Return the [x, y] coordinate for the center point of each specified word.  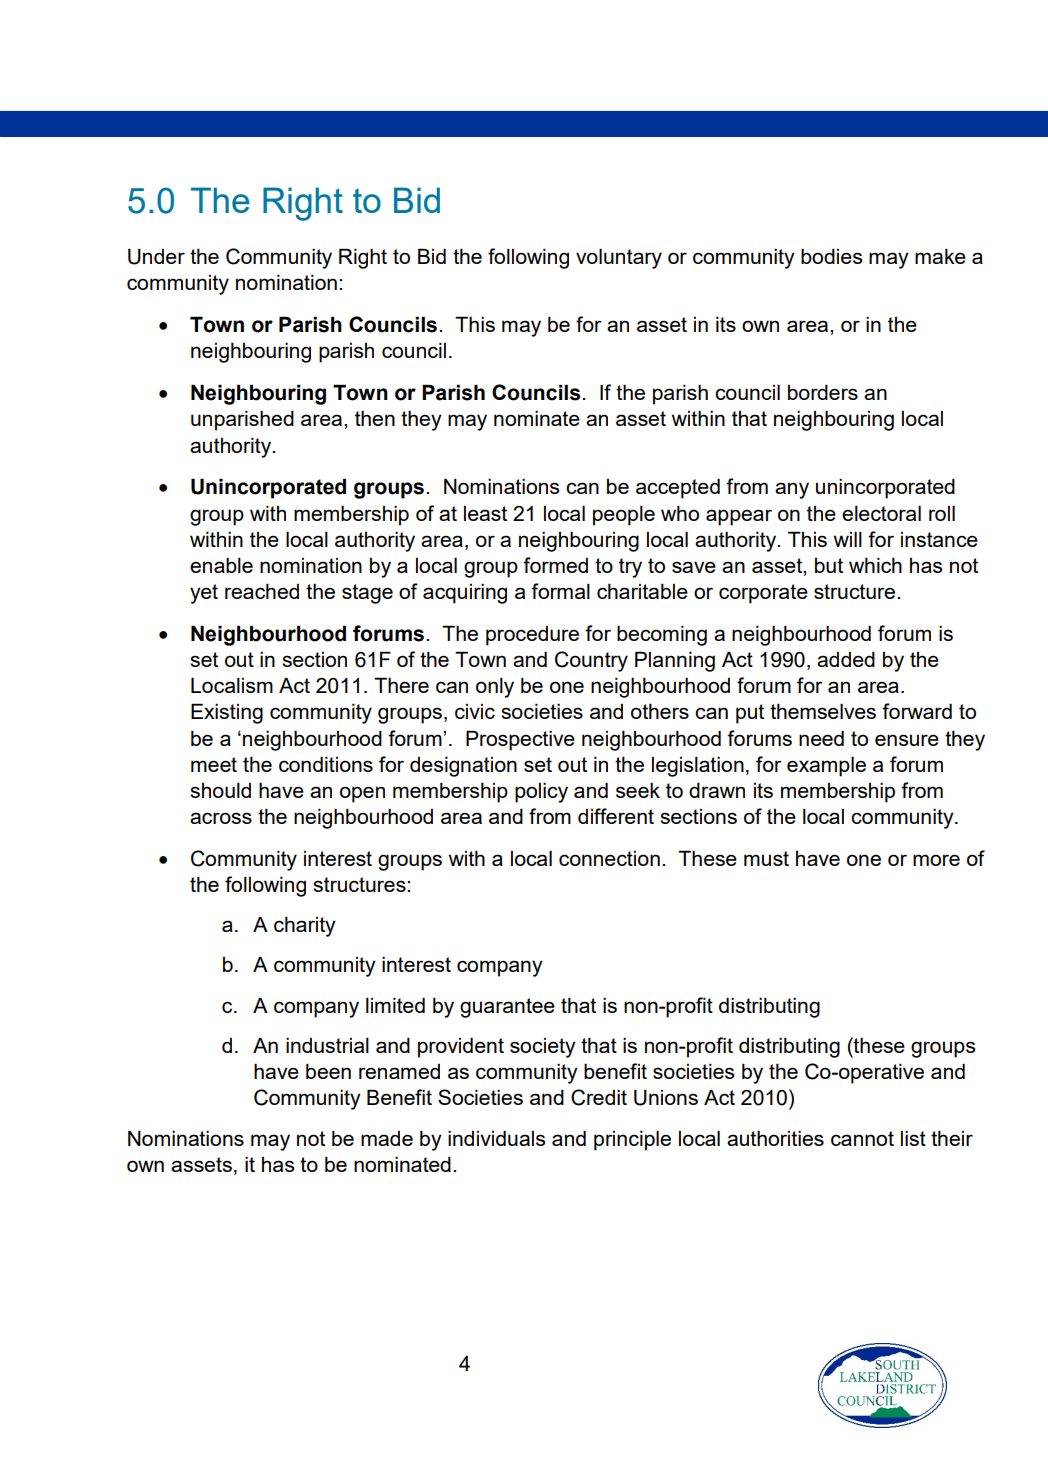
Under [156, 256]
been [328, 1071]
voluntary [619, 258]
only [495, 687]
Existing [227, 713]
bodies [831, 256]
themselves [823, 711]
